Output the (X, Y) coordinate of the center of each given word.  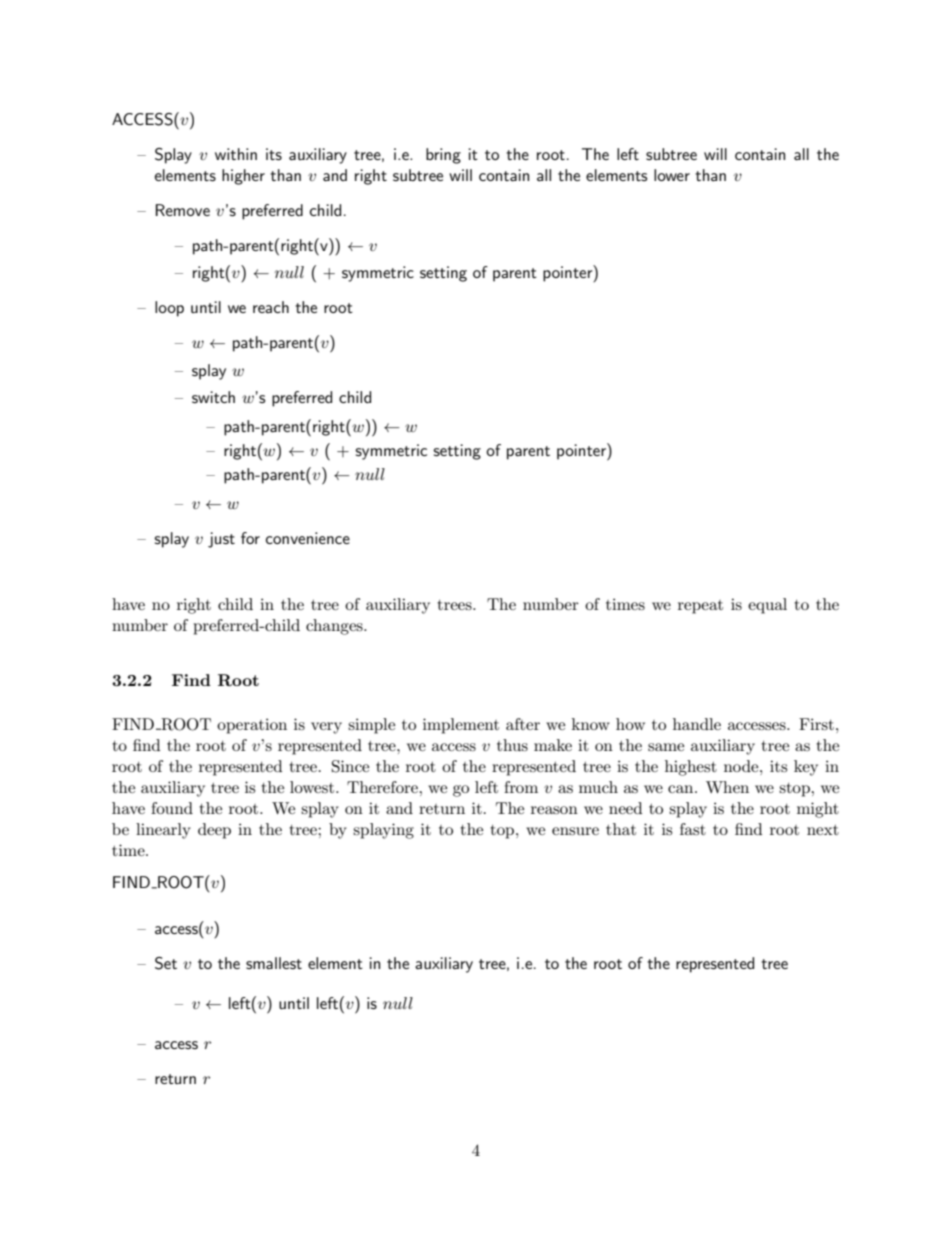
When (727, 787)
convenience (308, 538)
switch (213, 397)
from (521, 787)
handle (697, 724)
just (221, 540)
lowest (313, 787)
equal (767, 606)
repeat (700, 607)
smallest (274, 963)
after (523, 724)
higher (243, 177)
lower (672, 175)
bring (443, 156)
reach (271, 307)
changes (335, 627)
